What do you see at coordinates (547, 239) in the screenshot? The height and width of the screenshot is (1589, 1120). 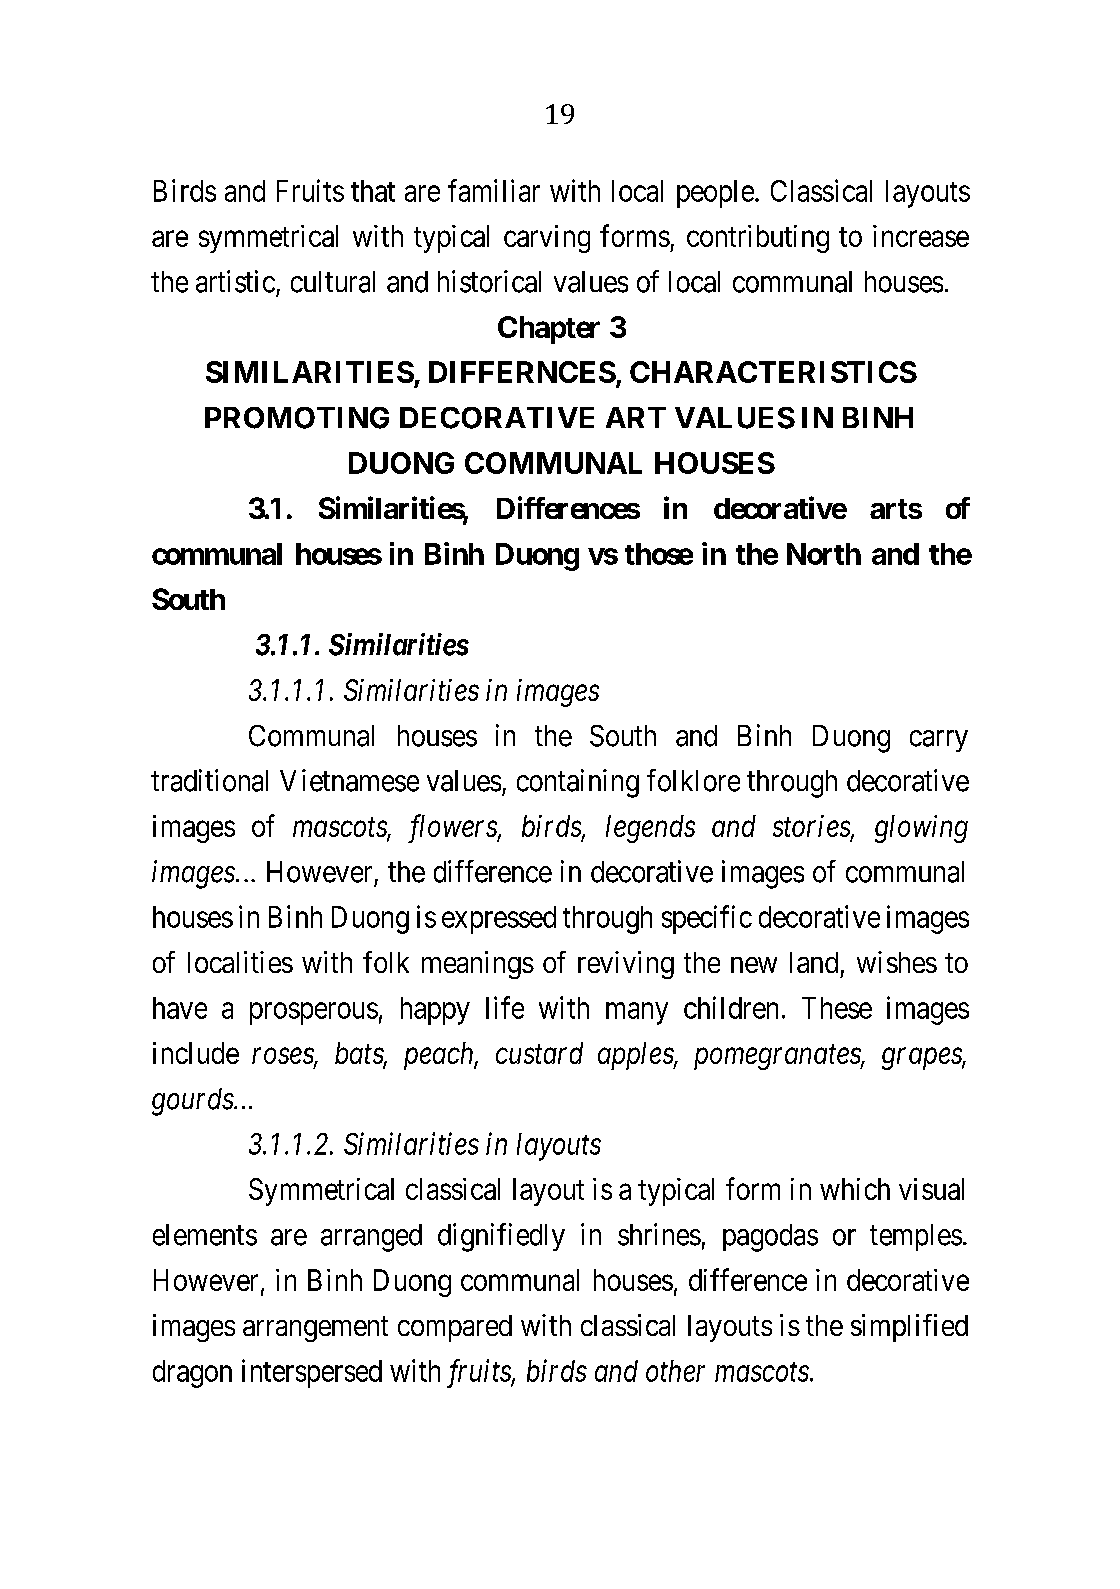 I see `carving` at bounding box center [547, 239].
